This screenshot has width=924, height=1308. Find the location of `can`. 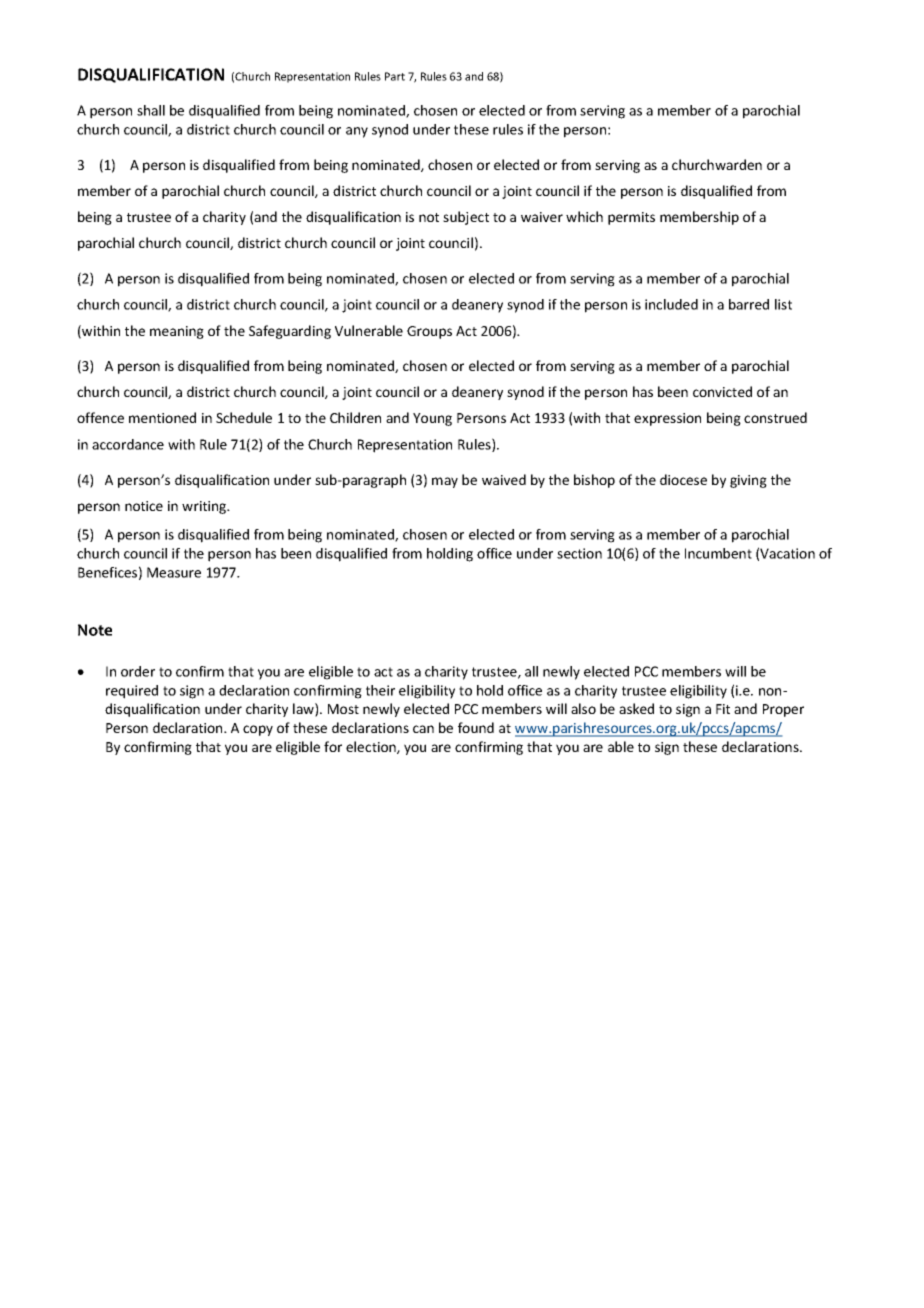

can is located at coordinates (423, 729).
